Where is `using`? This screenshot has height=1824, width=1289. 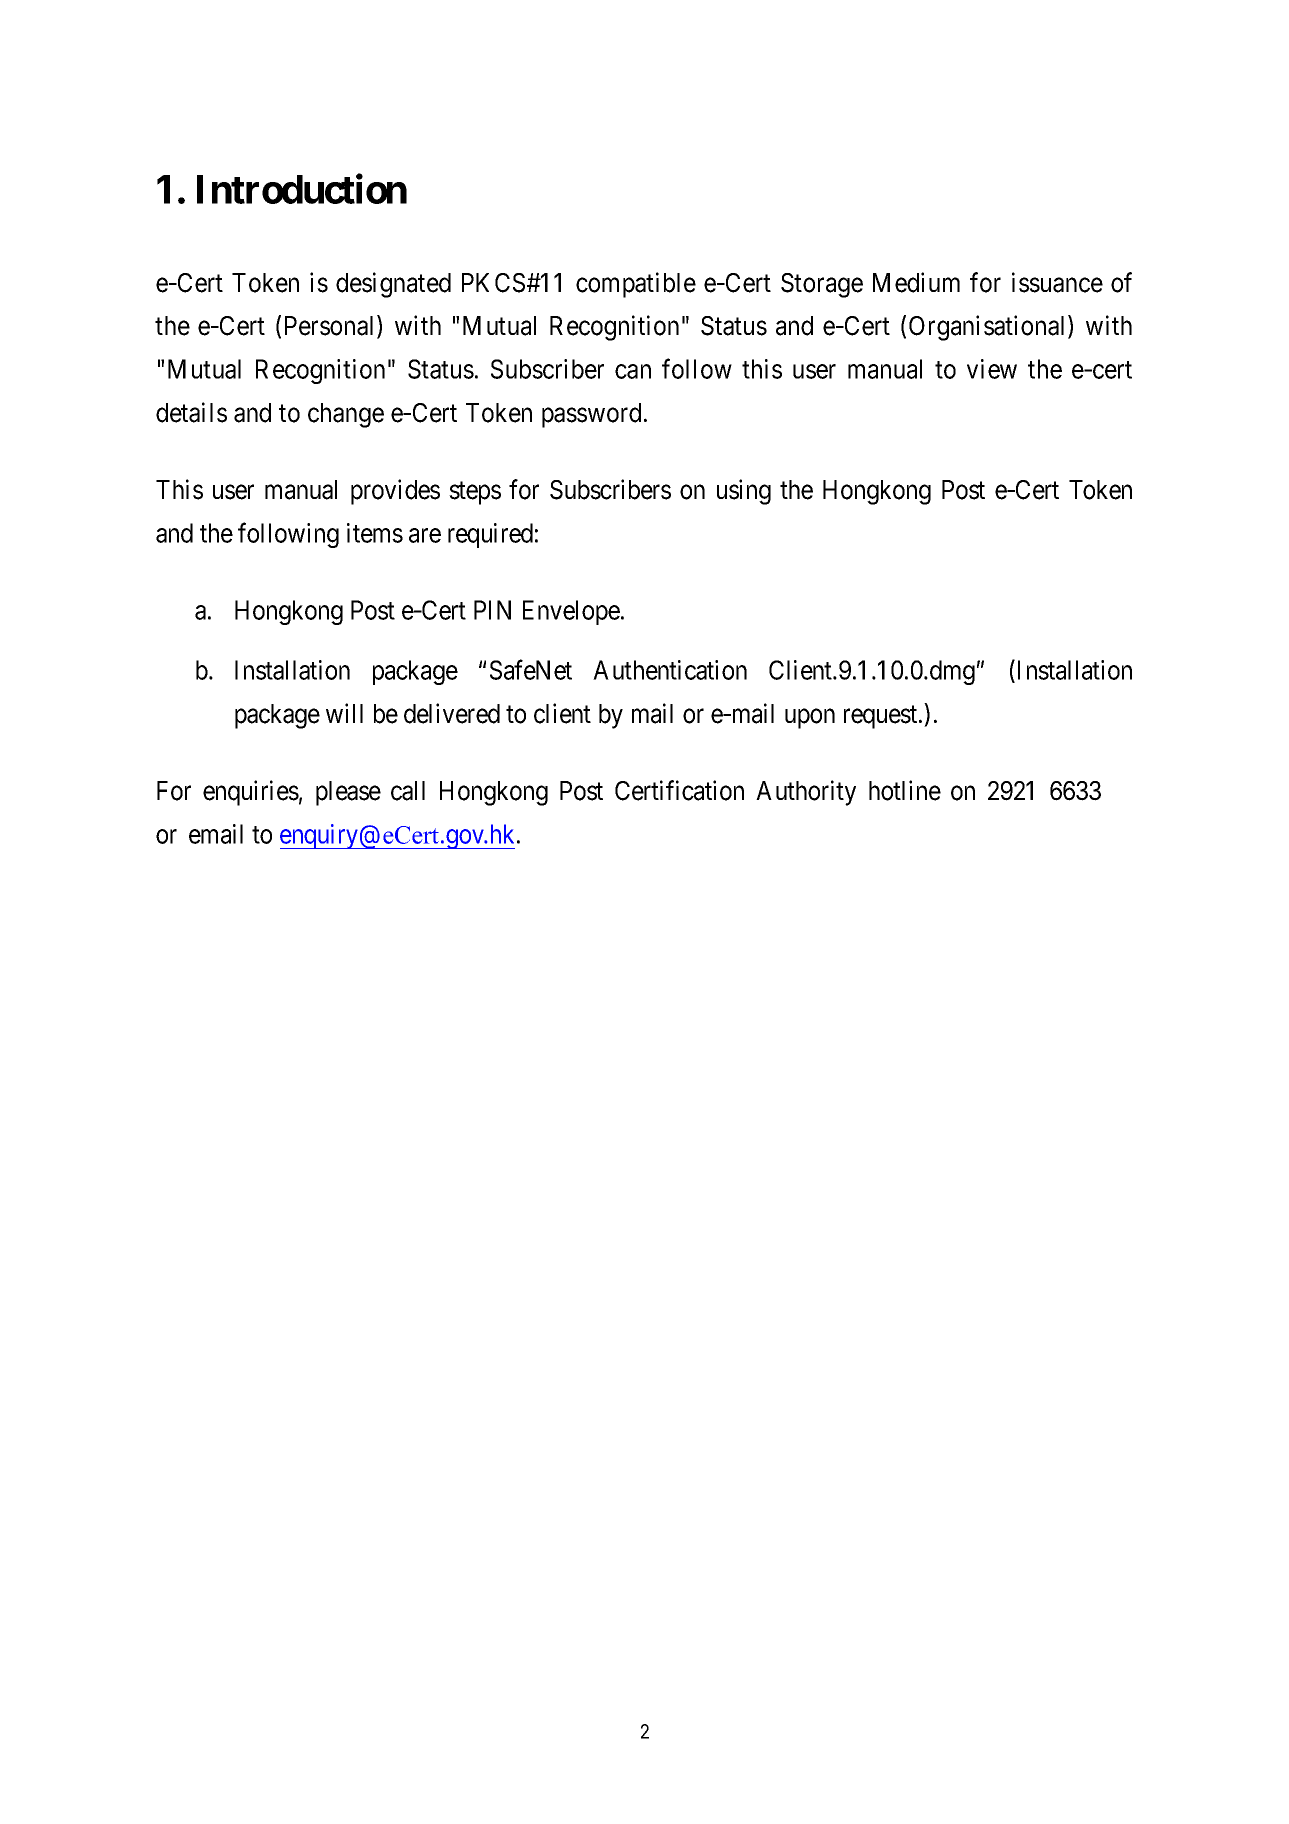
using is located at coordinates (744, 492).
